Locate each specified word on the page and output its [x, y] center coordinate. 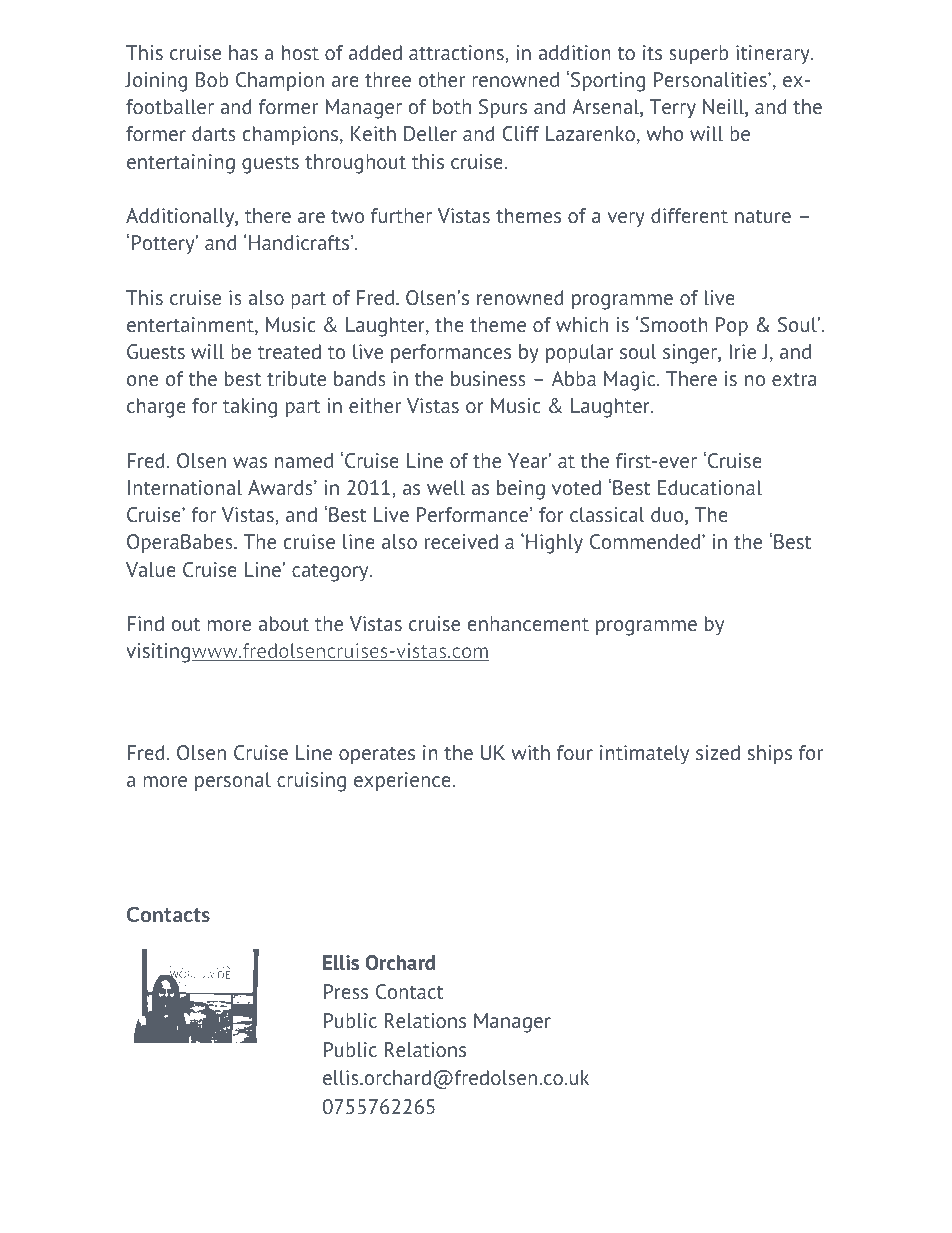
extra [794, 379]
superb [699, 54]
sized [718, 752]
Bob [212, 79]
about [283, 623]
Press [346, 991]
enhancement [528, 623]
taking [250, 408]
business [488, 378]
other [442, 79]
